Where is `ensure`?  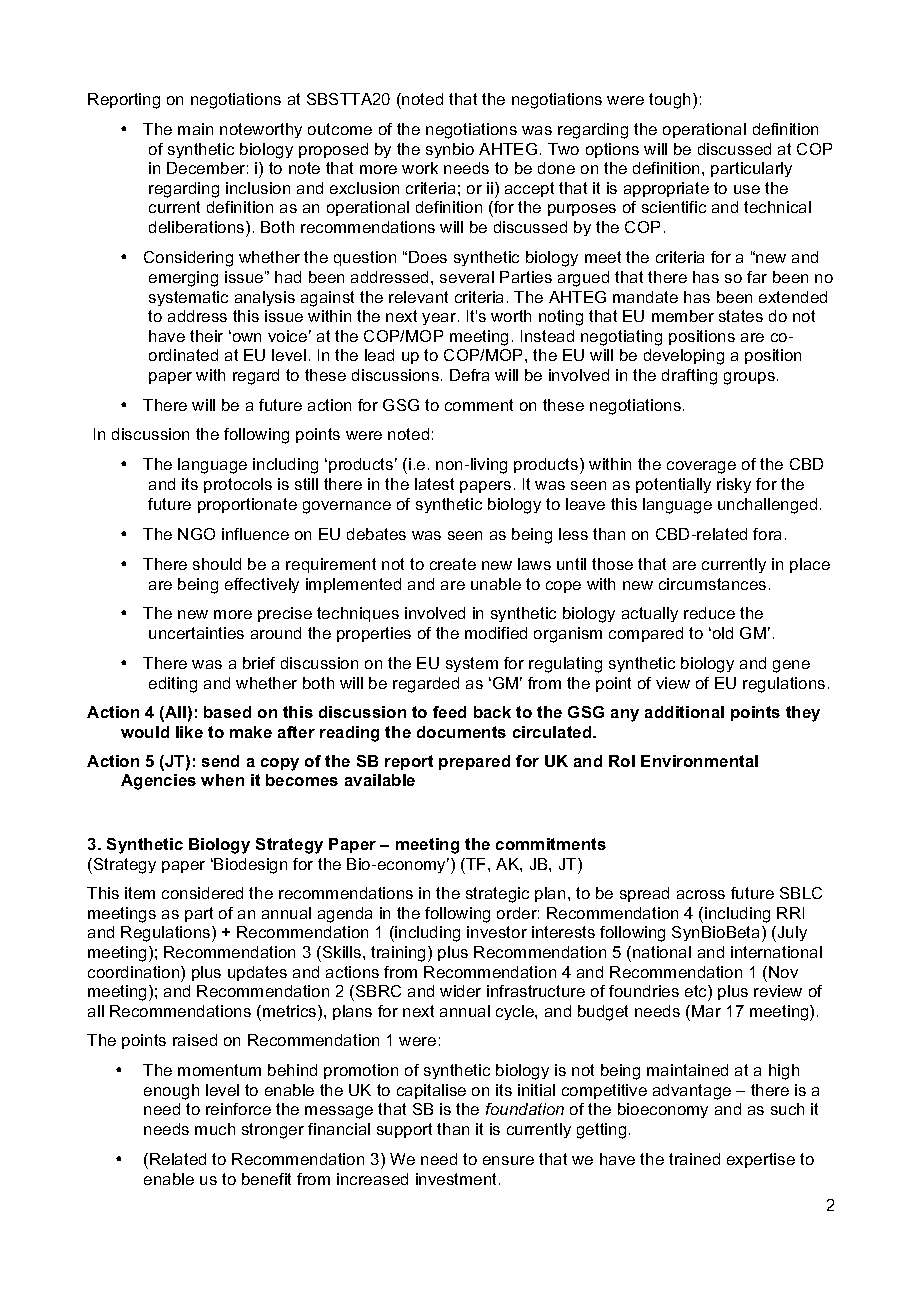 ensure is located at coordinates (508, 1160).
